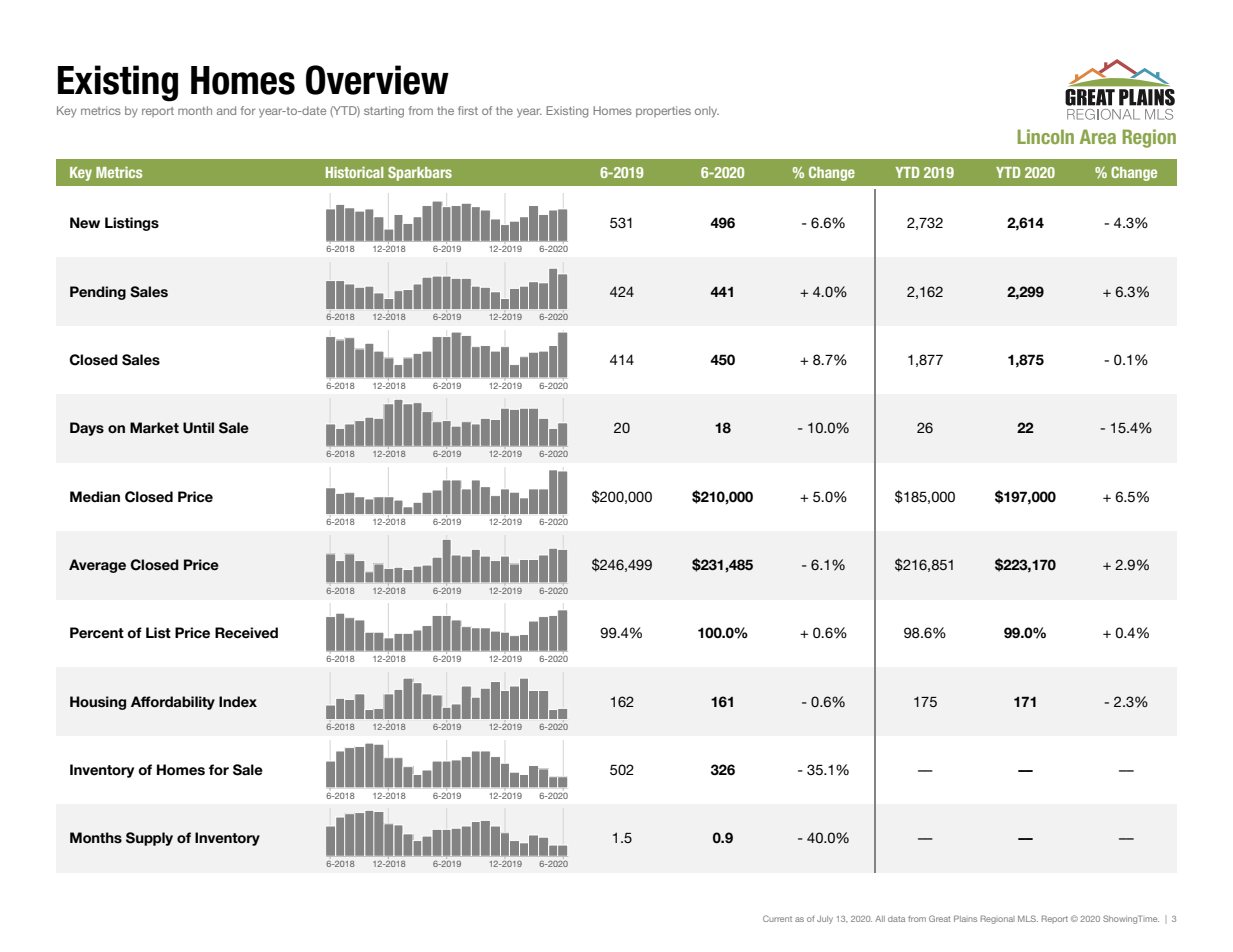 This screenshot has width=1233, height=952. Describe the element at coordinates (154, 428) in the screenshot. I see `Market` at that location.
